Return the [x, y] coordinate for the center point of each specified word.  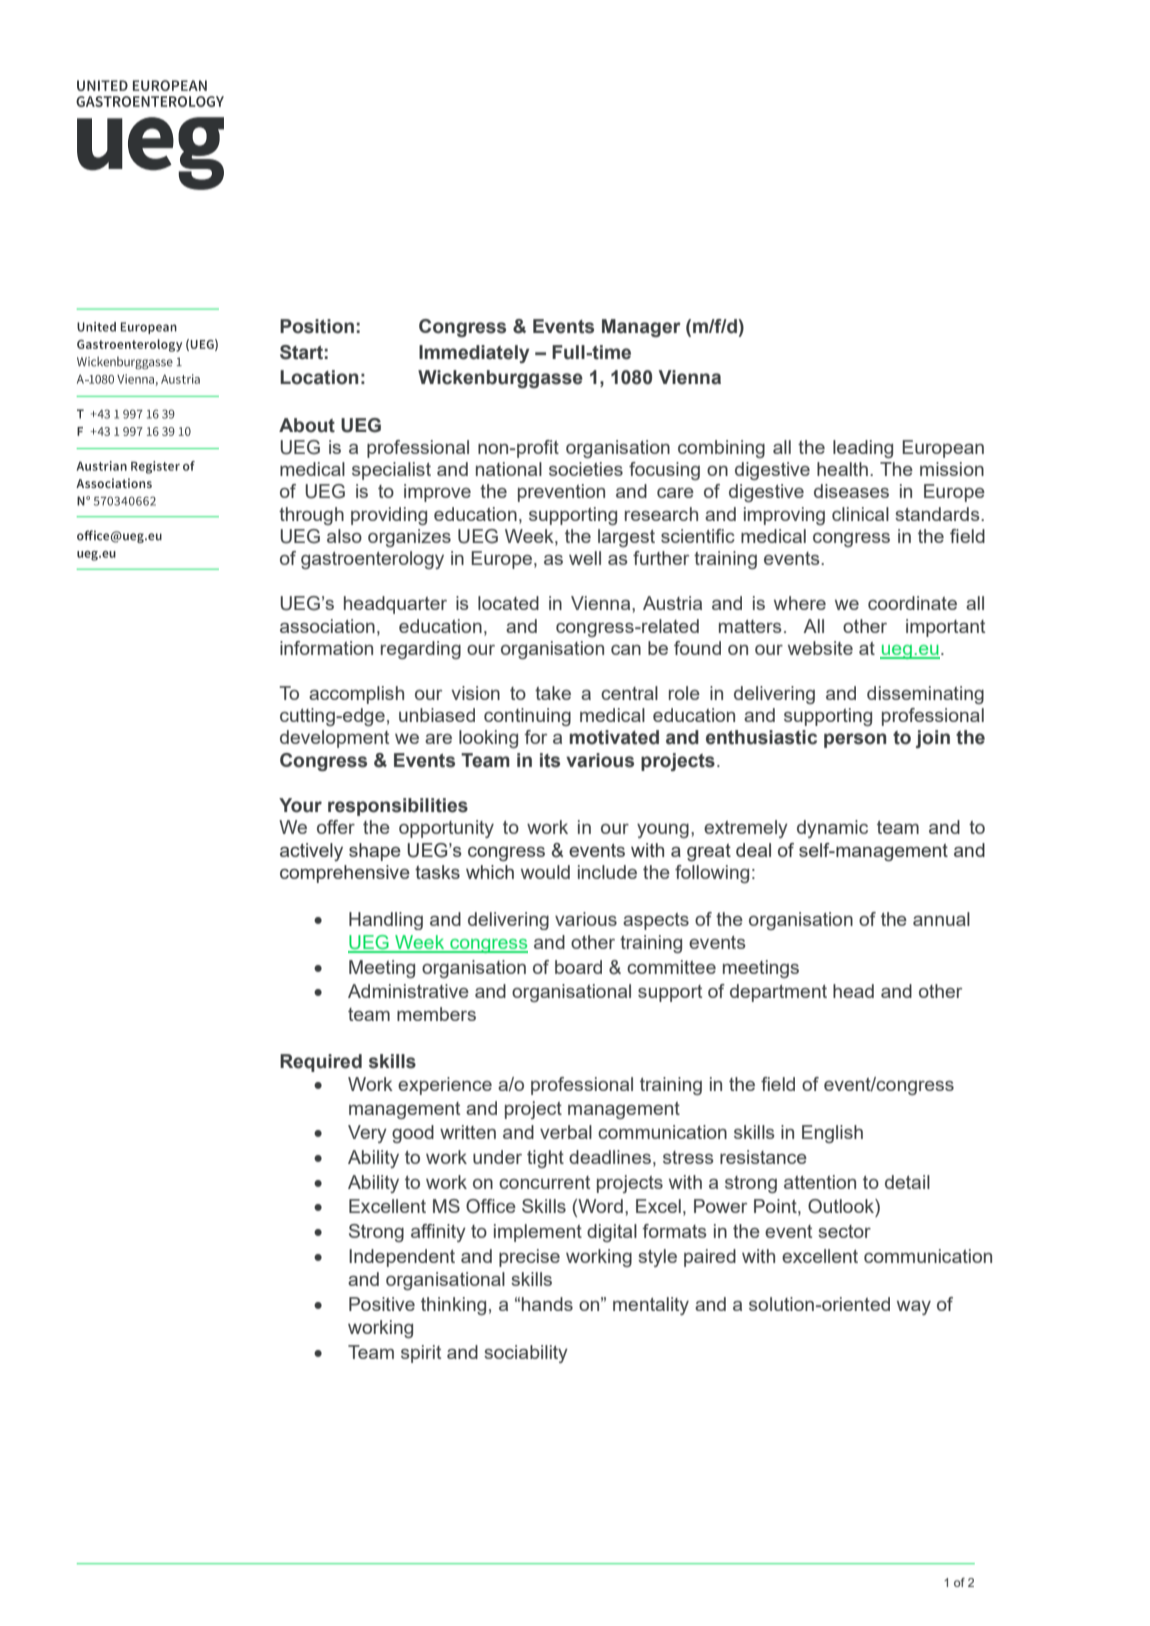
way [914, 1308]
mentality [651, 1306]
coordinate [912, 603]
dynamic [832, 829]
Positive [382, 1304]
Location [319, 377]
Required [321, 1063]
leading [863, 449]
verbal [566, 1132]
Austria [672, 603]
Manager [641, 328]
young [663, 831]
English [832, 1134]
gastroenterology [372, 560]
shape [375, 852]
